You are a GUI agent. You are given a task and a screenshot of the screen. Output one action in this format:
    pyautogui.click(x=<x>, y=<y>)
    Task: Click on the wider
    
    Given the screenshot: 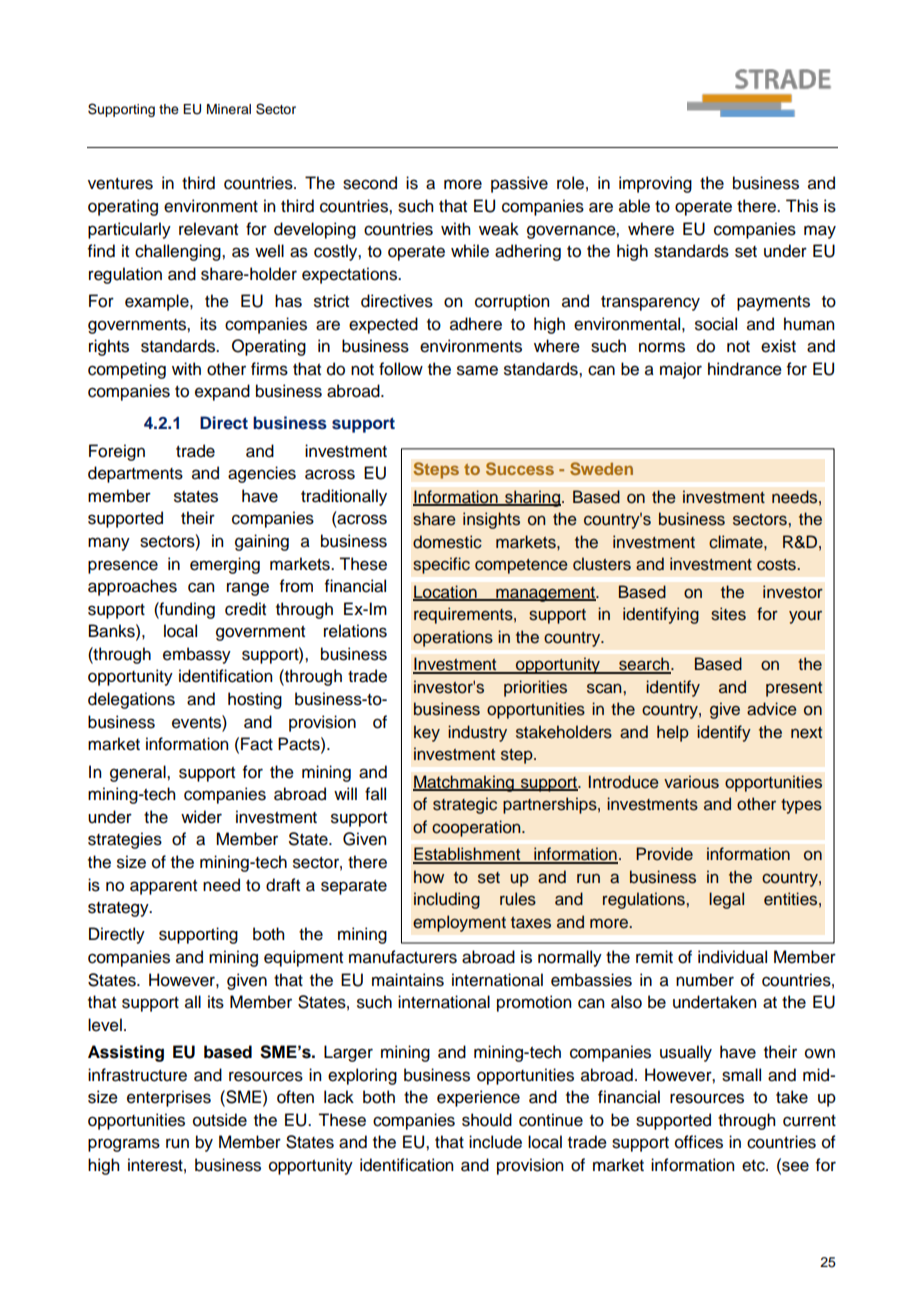 What is the action you would take?
    pyautogui.click(x=201, y=817)
